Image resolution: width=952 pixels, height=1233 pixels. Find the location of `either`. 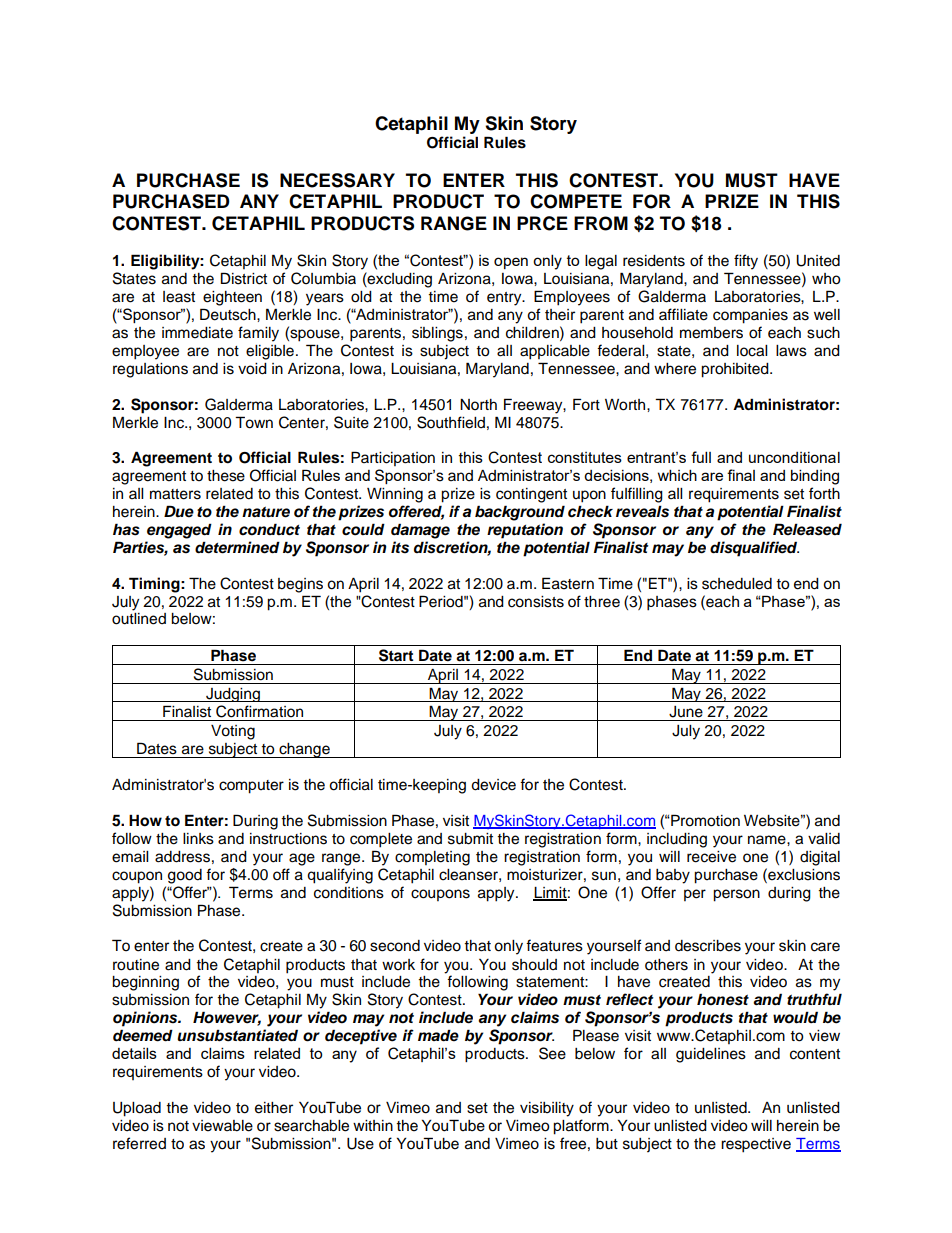

either is located at coordinates (274, 1108).
